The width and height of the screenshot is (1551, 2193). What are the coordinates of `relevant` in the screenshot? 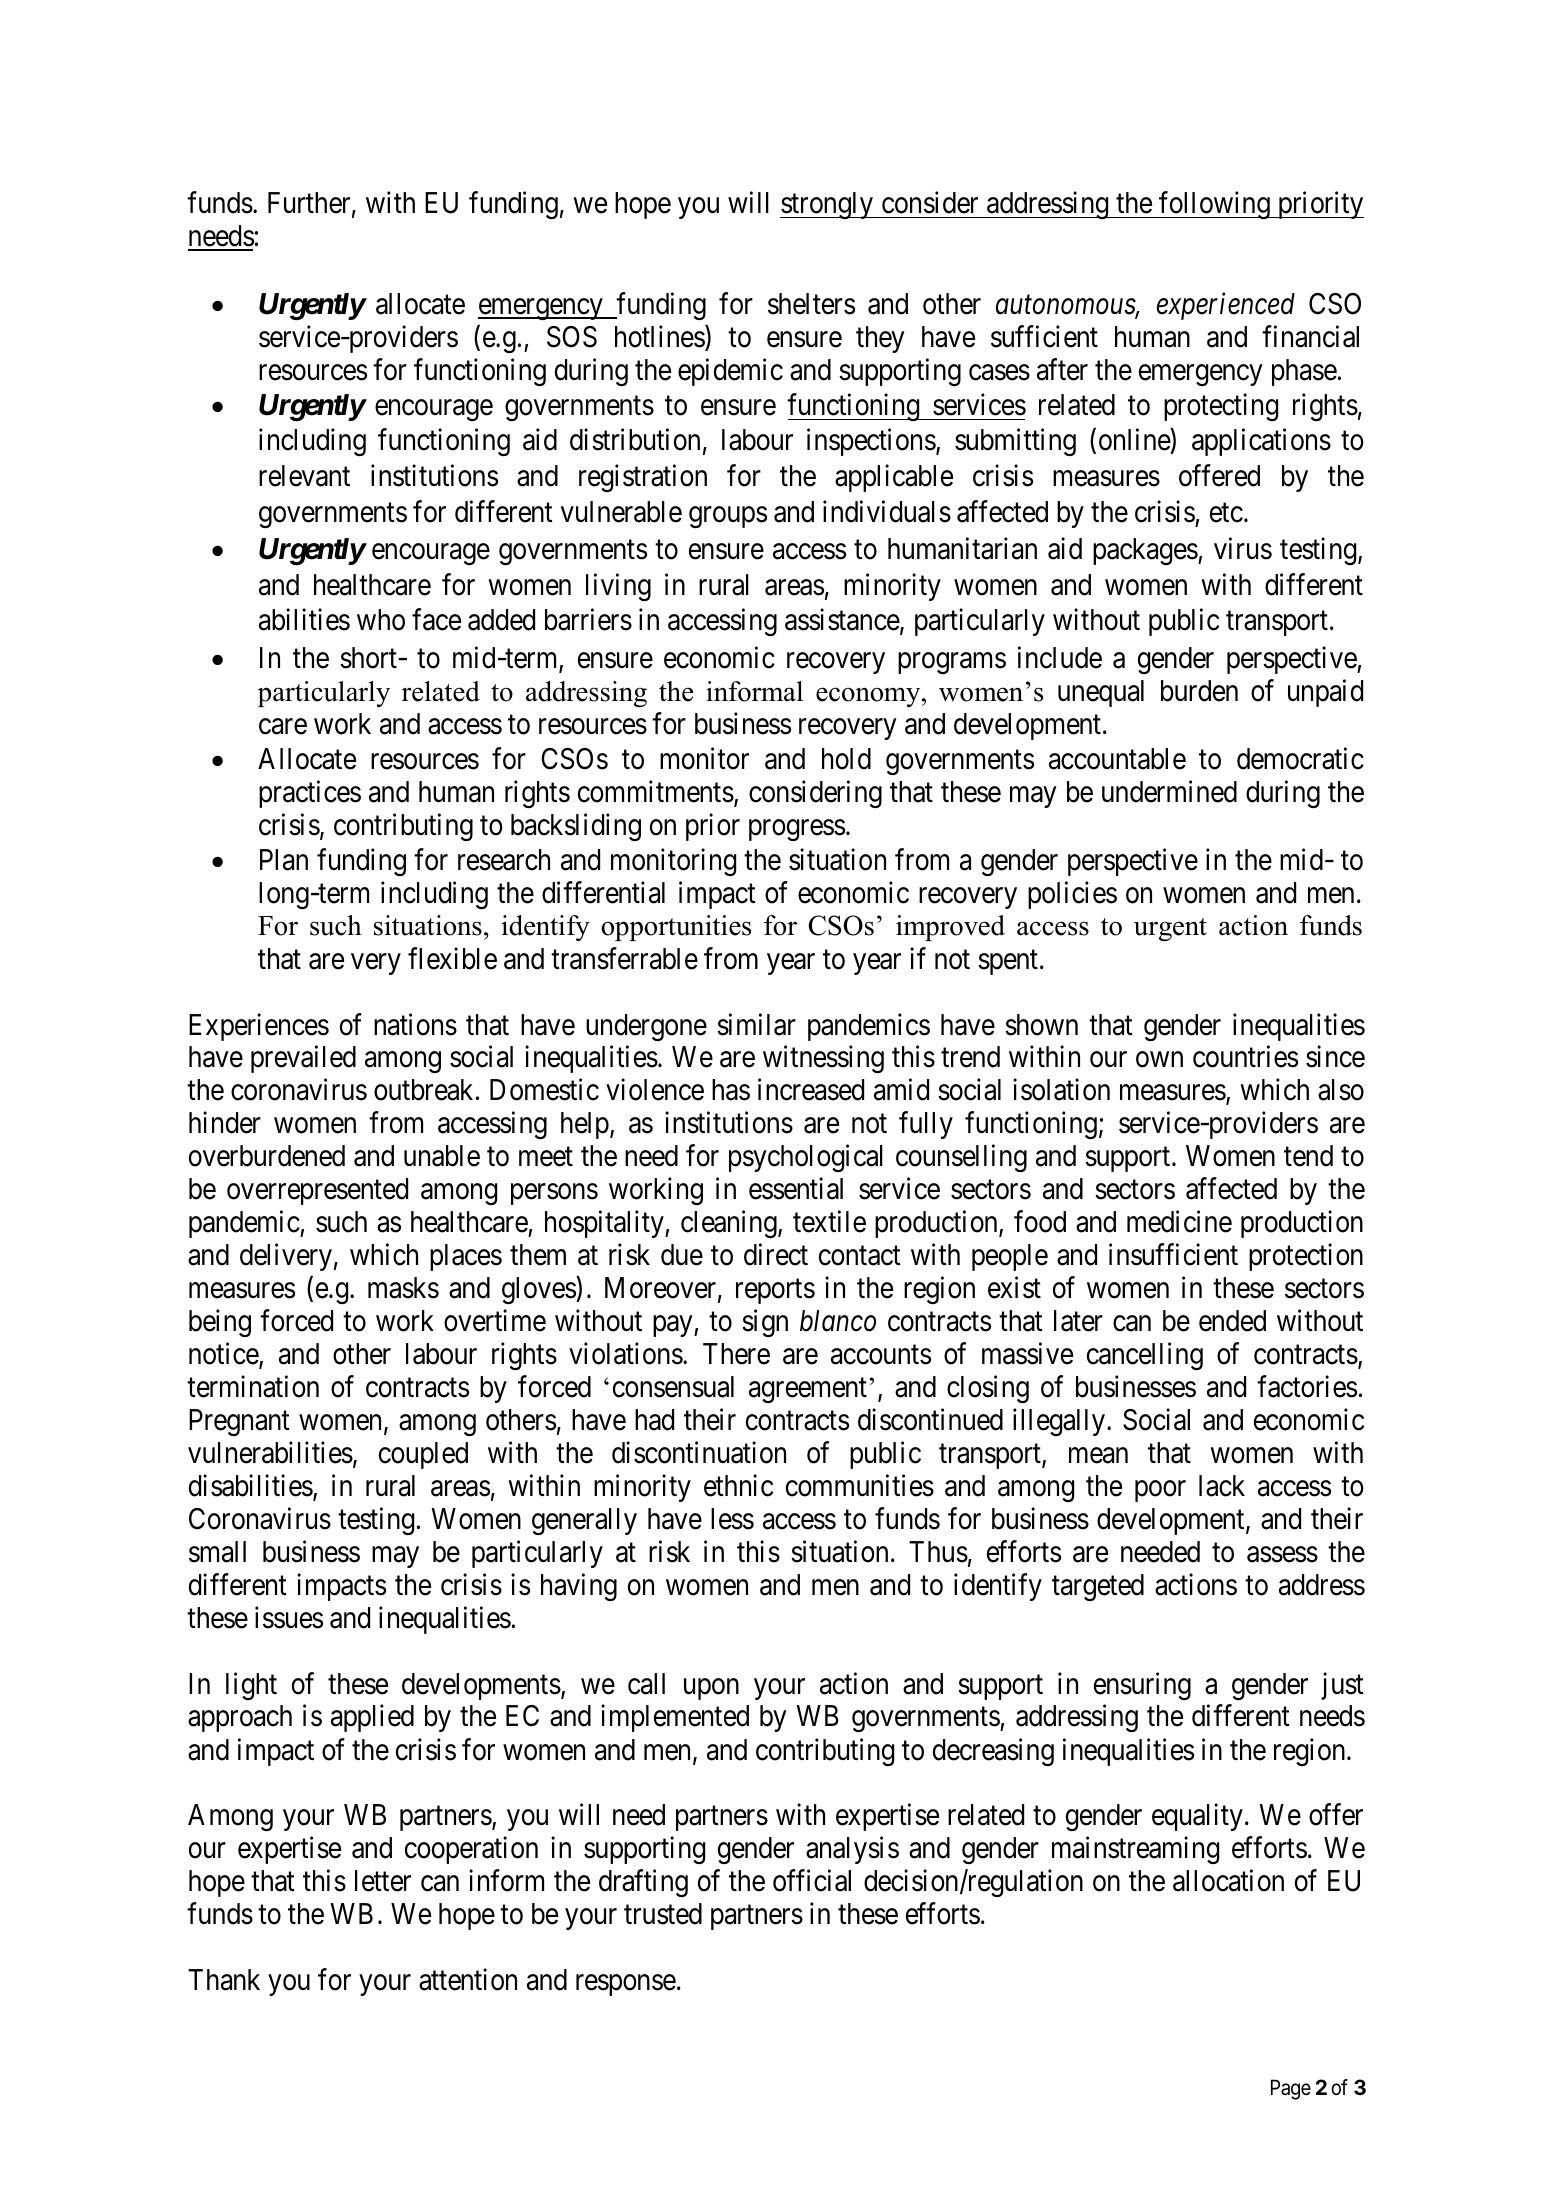 It's located at (304, 476).
